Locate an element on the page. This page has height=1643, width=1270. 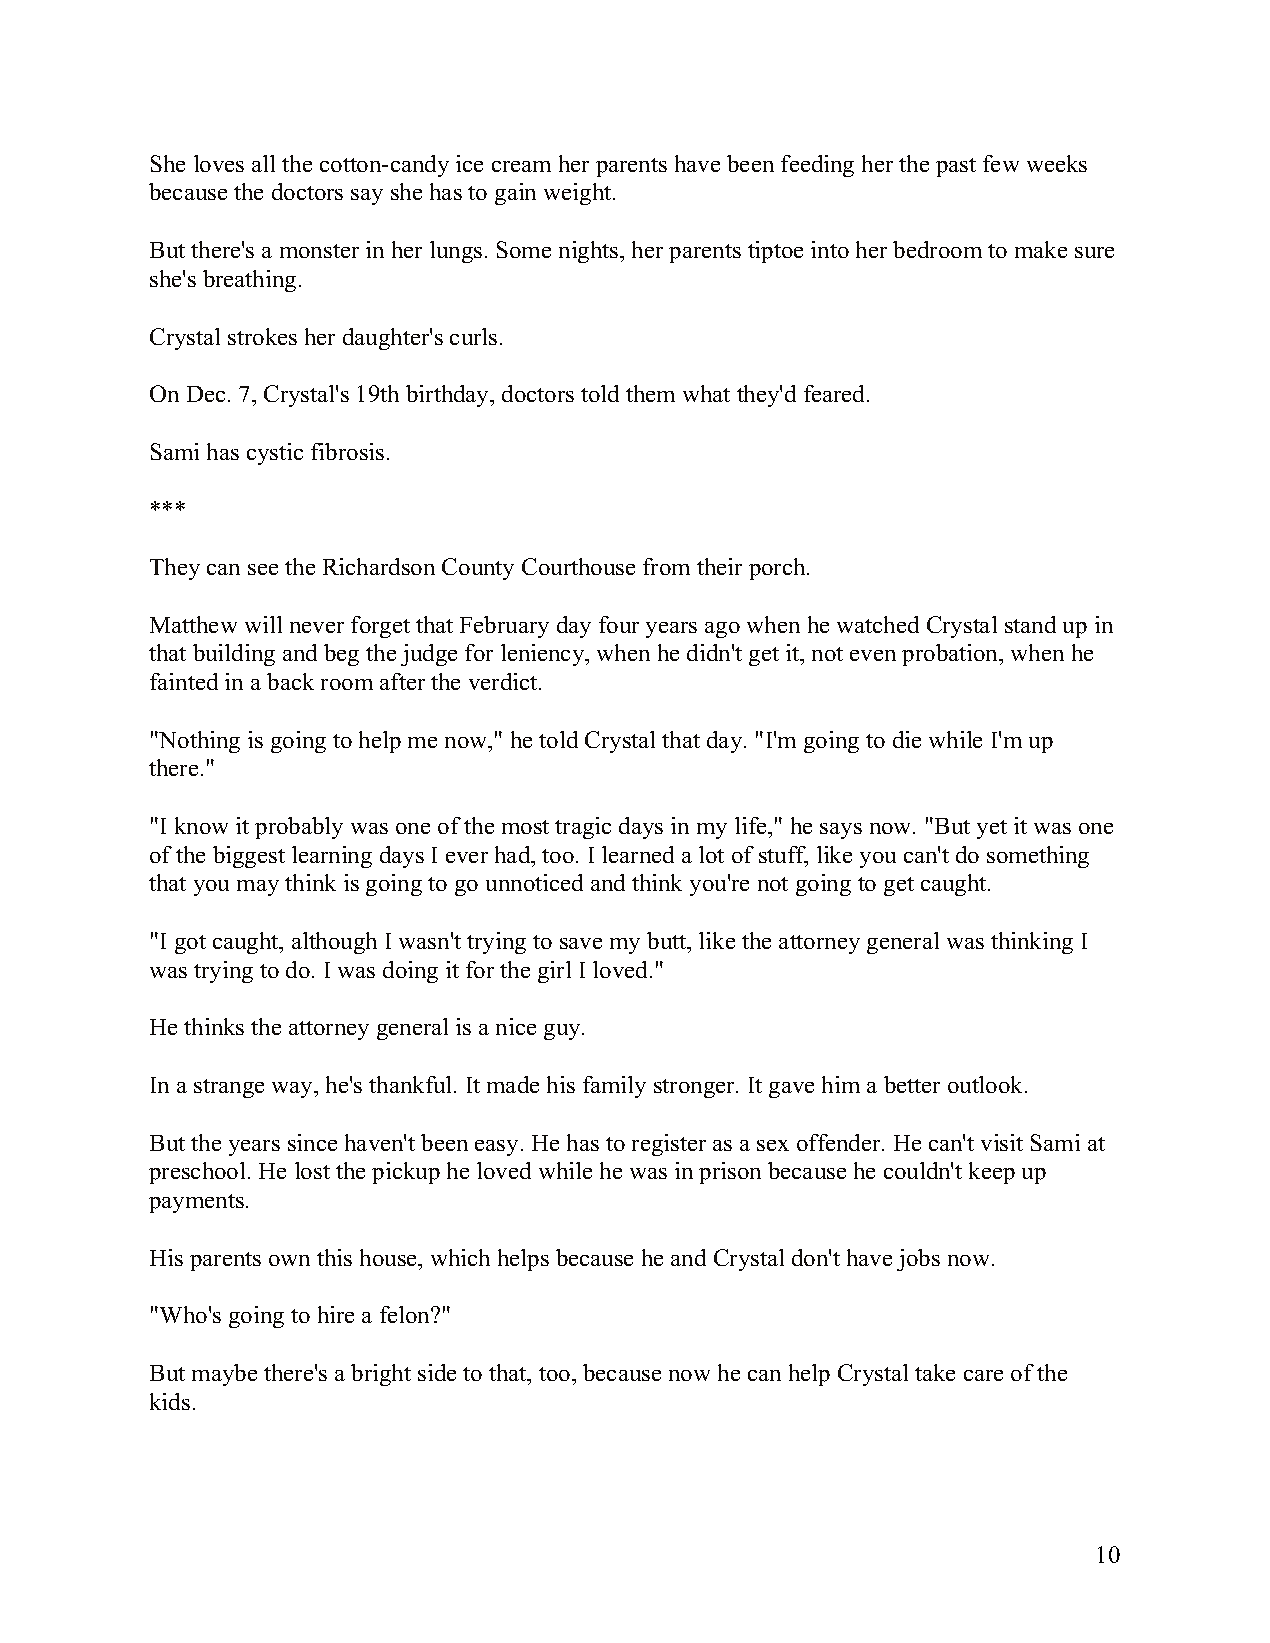
stand is located at coordinates (1030, 624).
